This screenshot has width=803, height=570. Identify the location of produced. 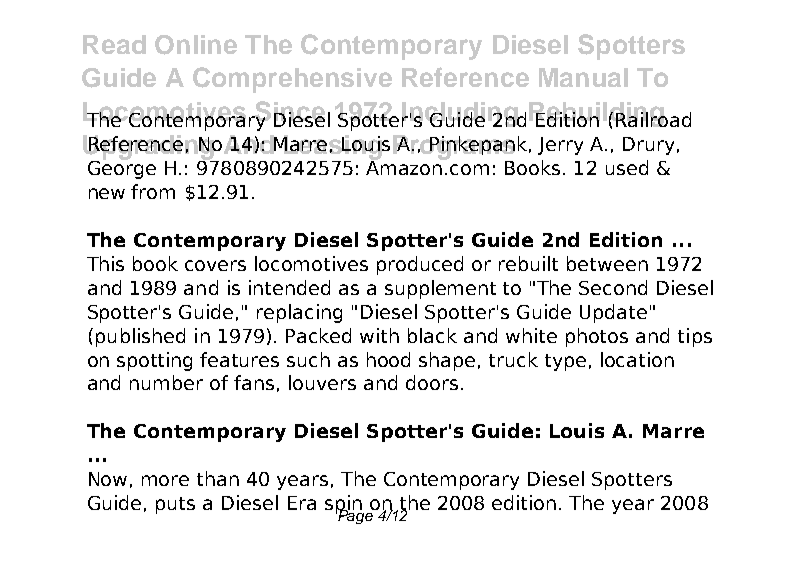
(420, 265).
